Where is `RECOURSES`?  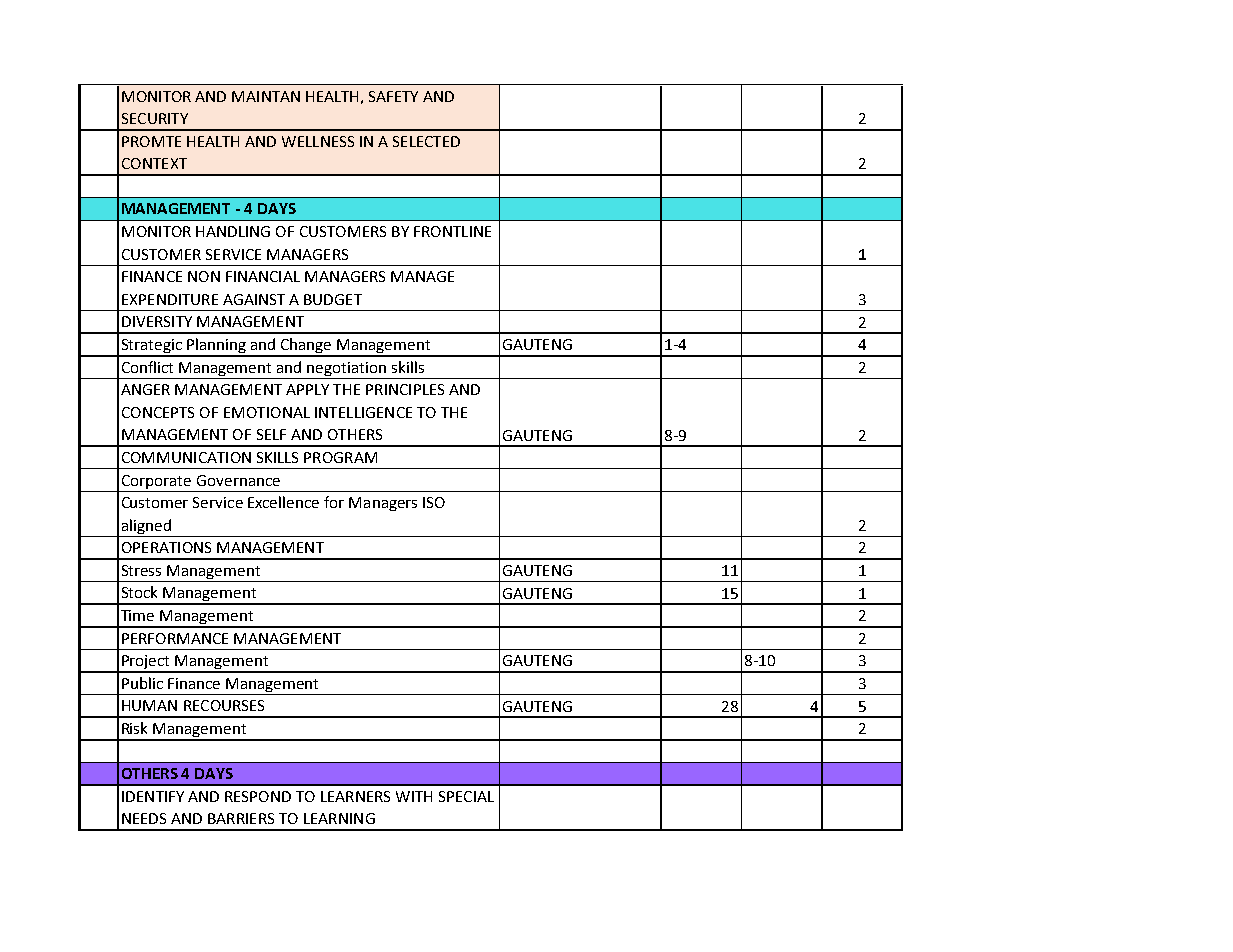 RECOURSES is located at coordinates (224, 705).
